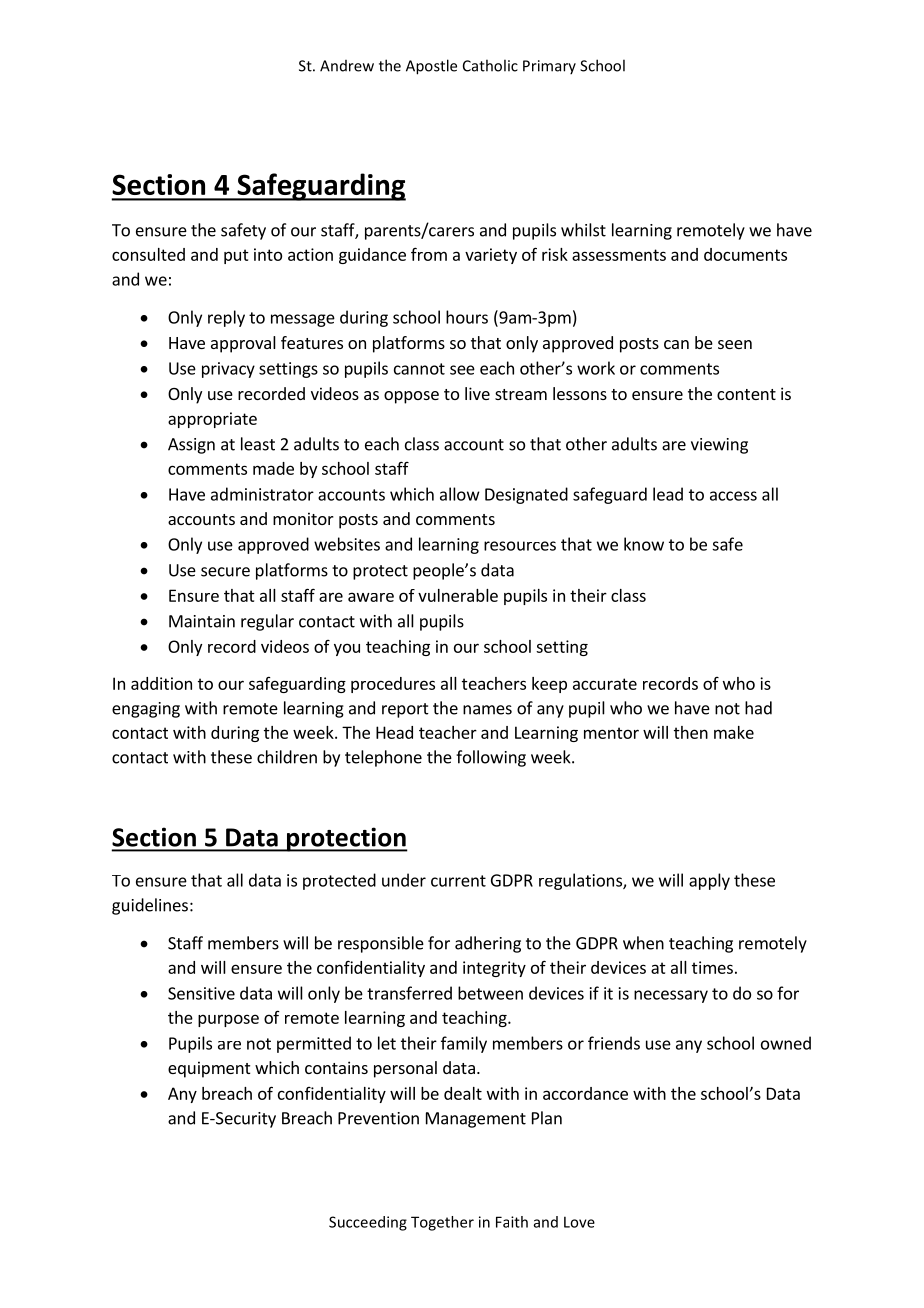 Image resolution: width=924 pixels, height=1308 pixels. What do you see at coordinates (209, 1069) in the document?
I see `equipment` at bounding box center [209, 1069].
